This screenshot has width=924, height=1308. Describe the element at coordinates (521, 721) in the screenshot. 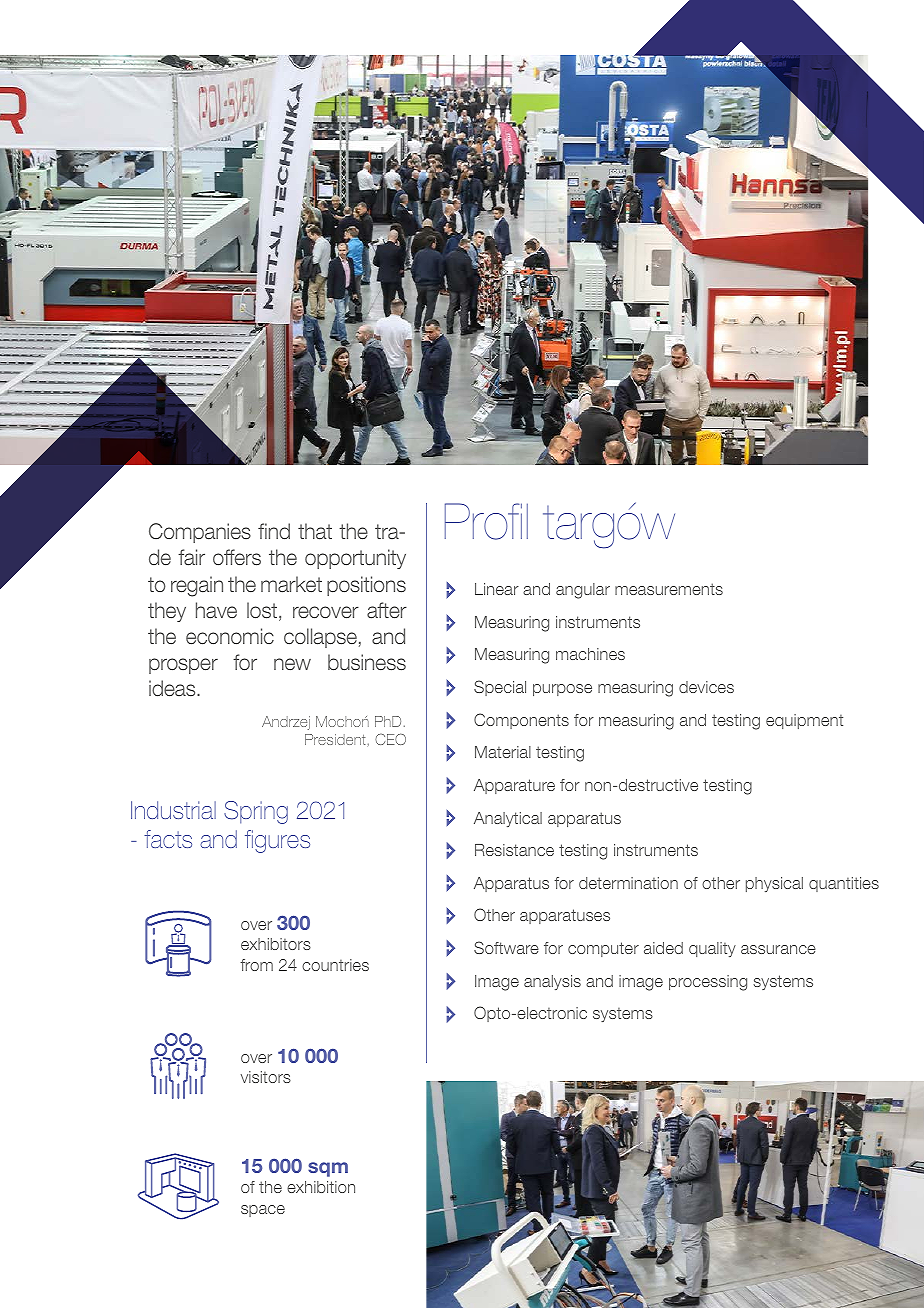

I see `Components` at that location.
